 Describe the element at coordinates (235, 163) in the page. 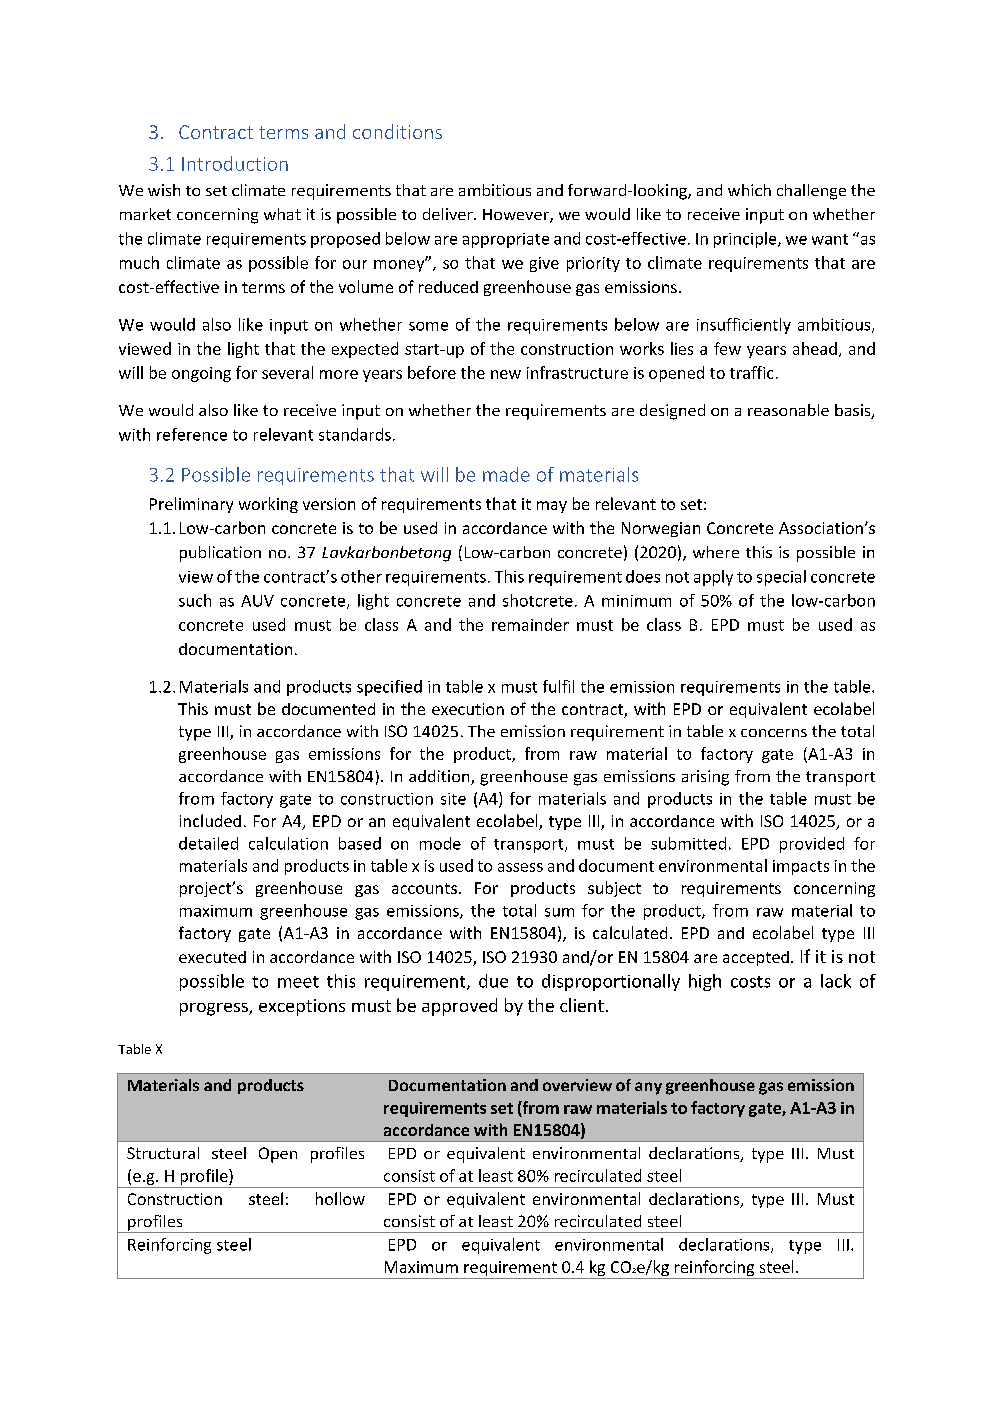

I see `Introduction` at that location.
